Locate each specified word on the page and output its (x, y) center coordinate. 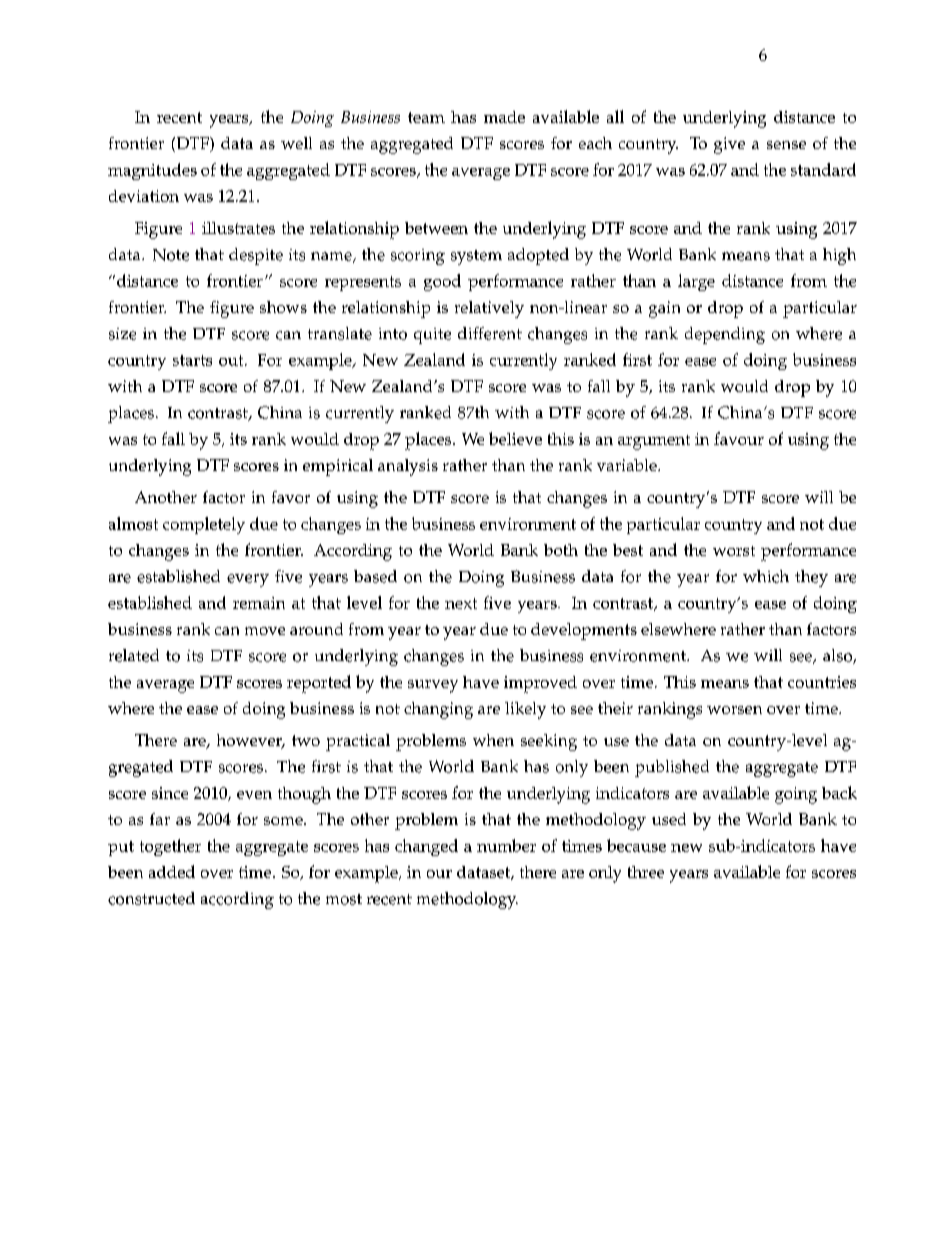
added (172, 871)
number (506, 845)
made (504, 117)
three (646, 872)
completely (204, 525)
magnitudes (152, 171)
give (729, 145)
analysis (408, 467)
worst (734, 551)
